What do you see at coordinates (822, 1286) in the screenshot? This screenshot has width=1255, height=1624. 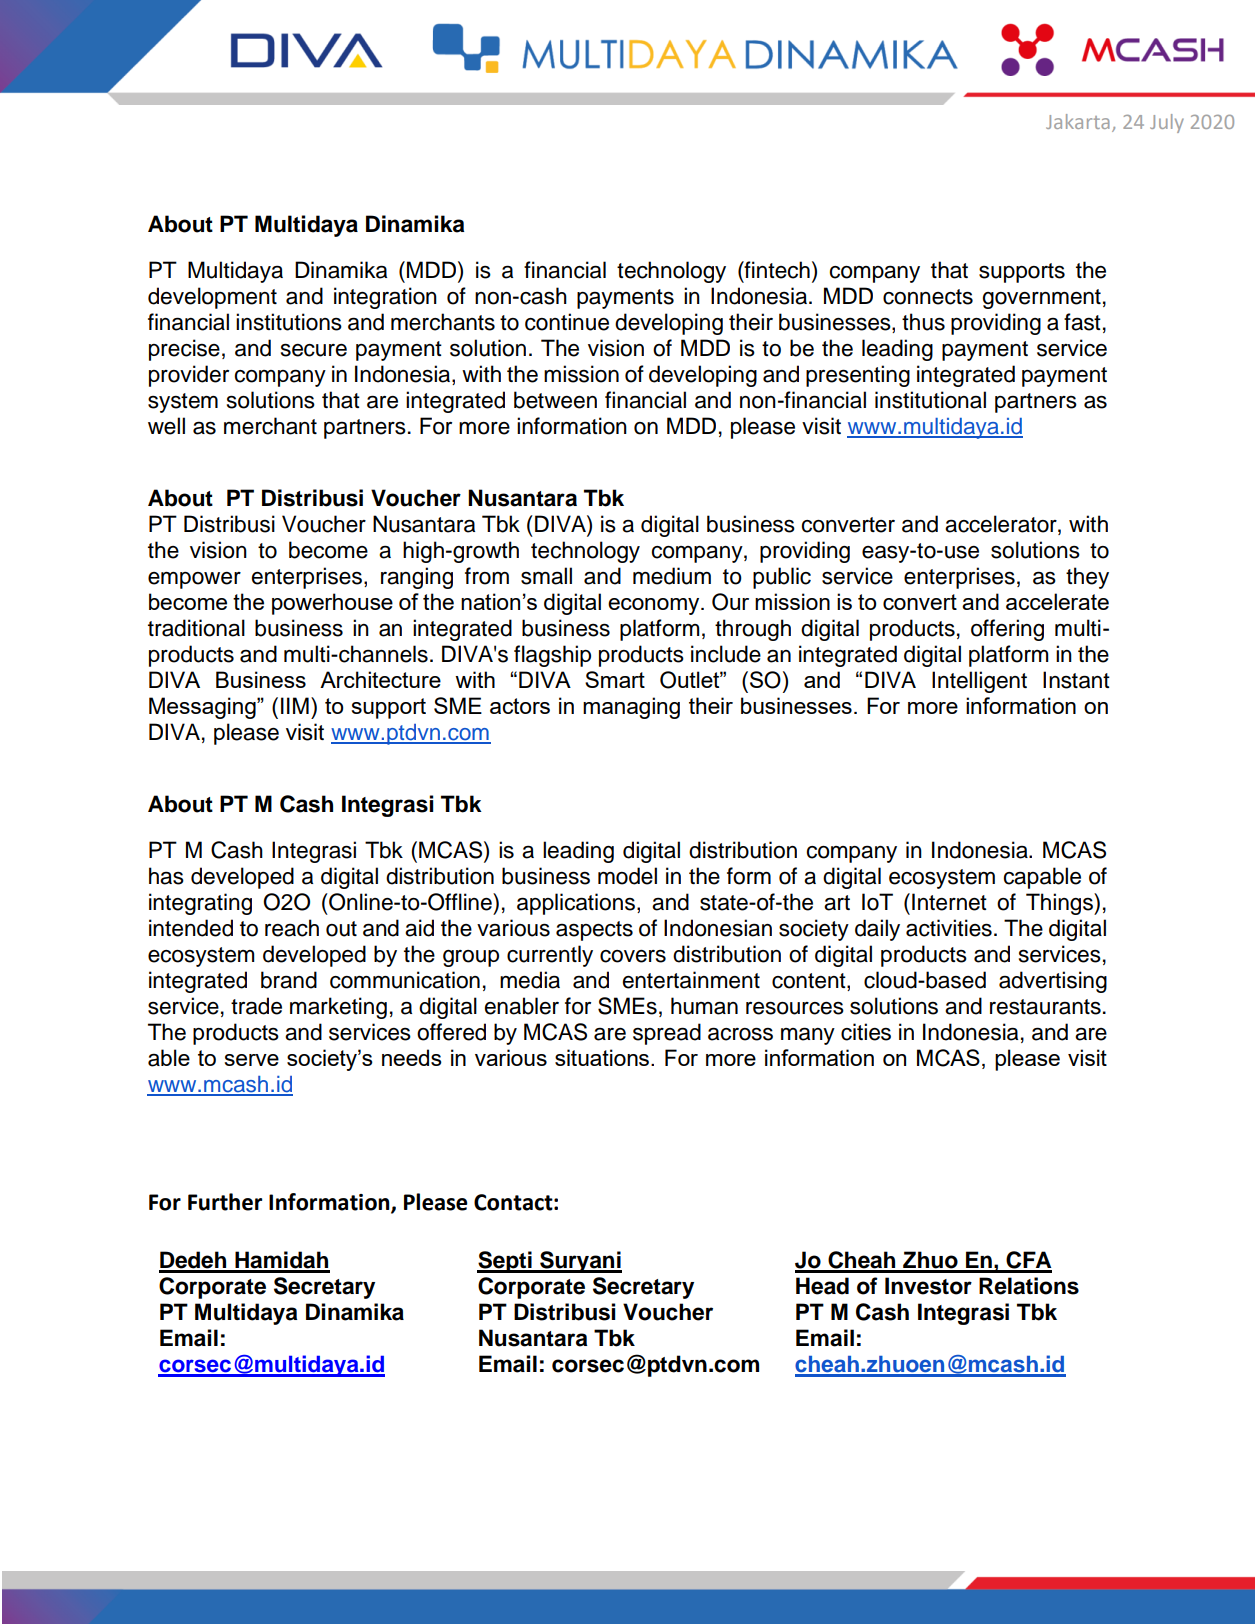 I see `Head` at bounding box center [822, 1286].
